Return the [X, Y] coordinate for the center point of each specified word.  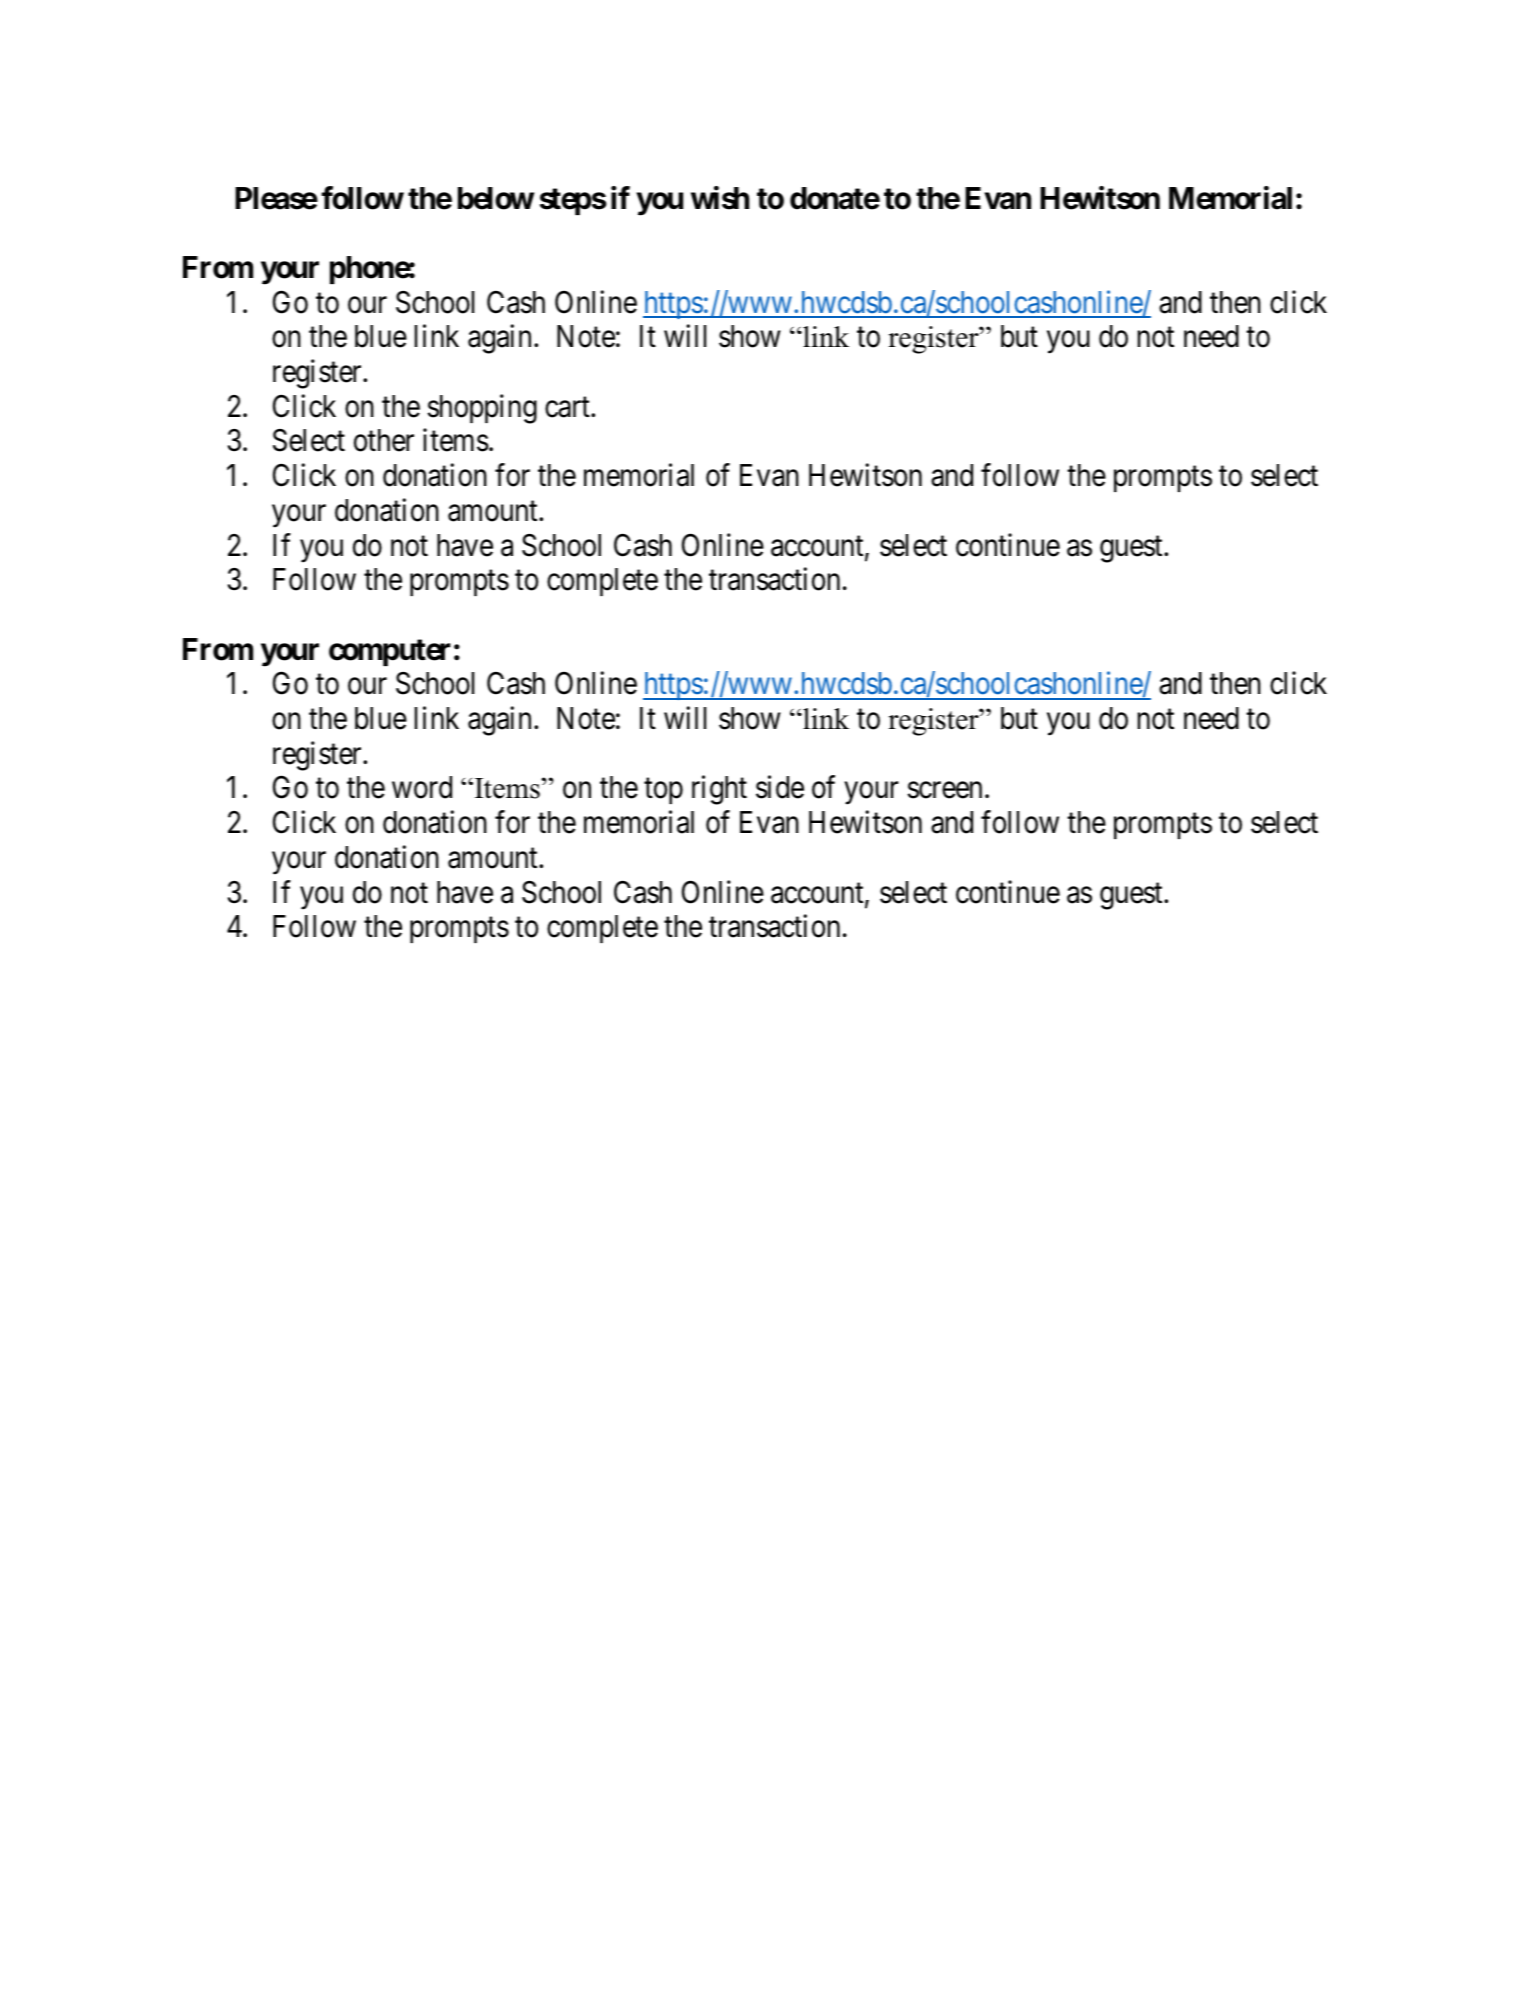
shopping [482, 409]
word [422, 787]
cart [568, 407]
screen [945, 791]
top [663, 791]
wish [720, 198]
